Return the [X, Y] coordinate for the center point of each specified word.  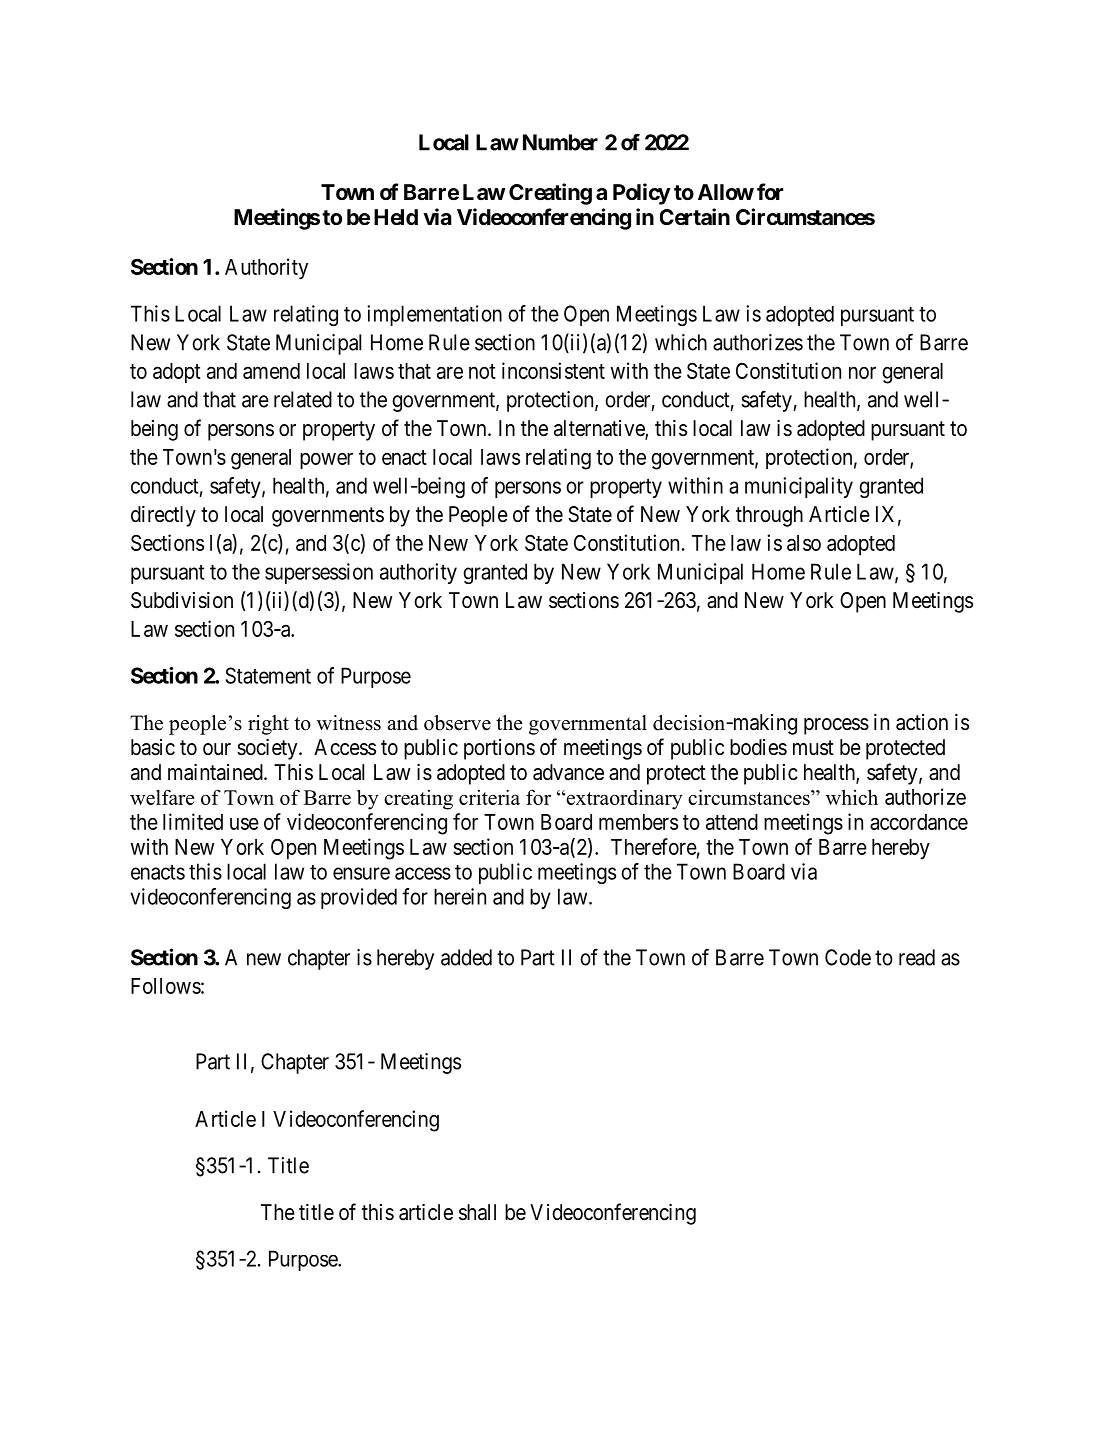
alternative [600, 429]
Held [396, 217]
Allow [726, 192]
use [244, 824]
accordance [919, 822]
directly [163, 516]
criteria [489, 797]
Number [560, 142]
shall [477, 1212]
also [804, 543]
